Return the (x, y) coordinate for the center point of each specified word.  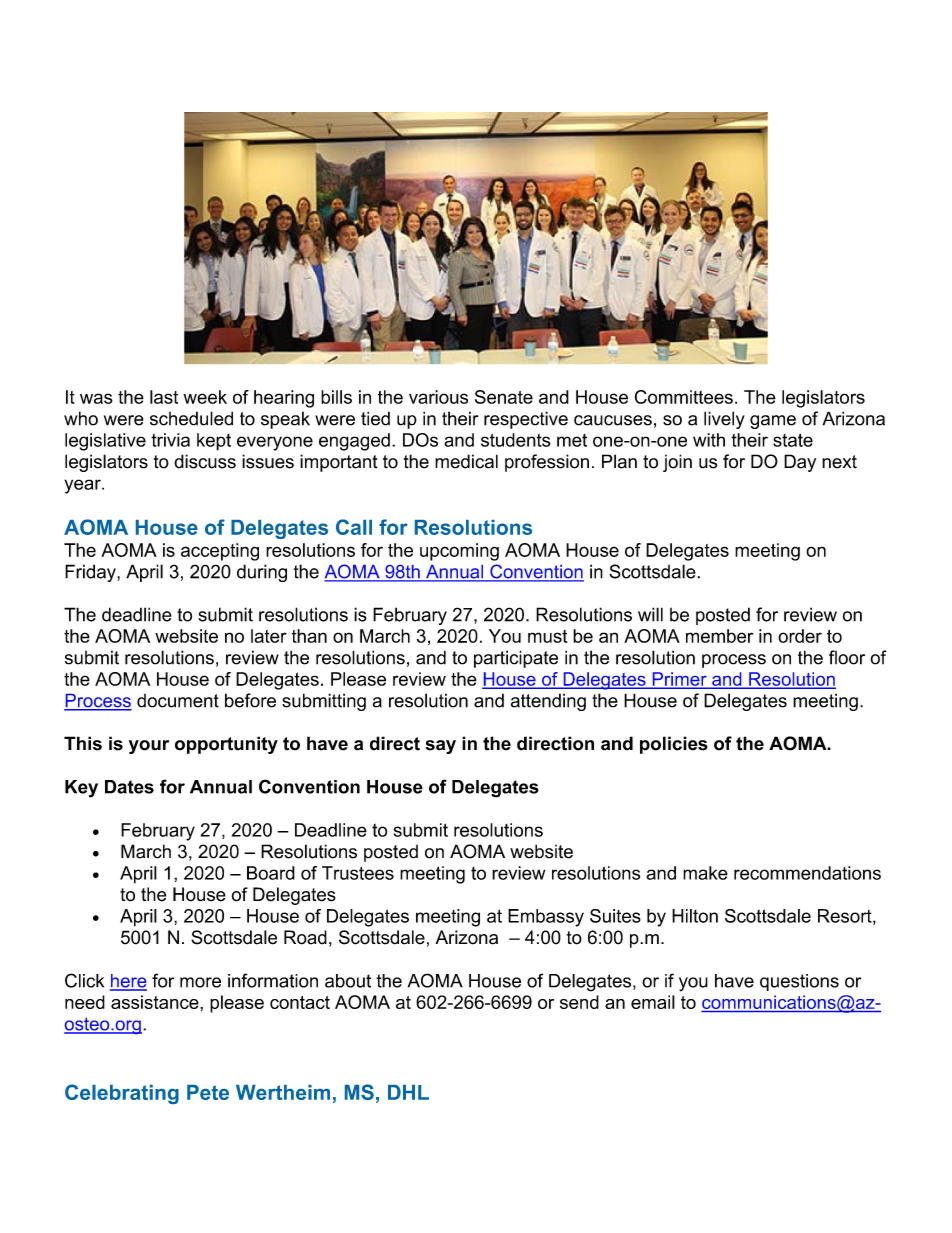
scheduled (191, 418)
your (149, 747)
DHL (408, 1092)
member (719, 636)
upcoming (459, 552)
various (438, 397)
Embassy (546, 918)
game (773, 422)
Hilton (695, 916)
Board (271, 873)
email (653, 1002)
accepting (220, 552)
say (440, 747)
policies (674, 745)
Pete (208, 1092)
